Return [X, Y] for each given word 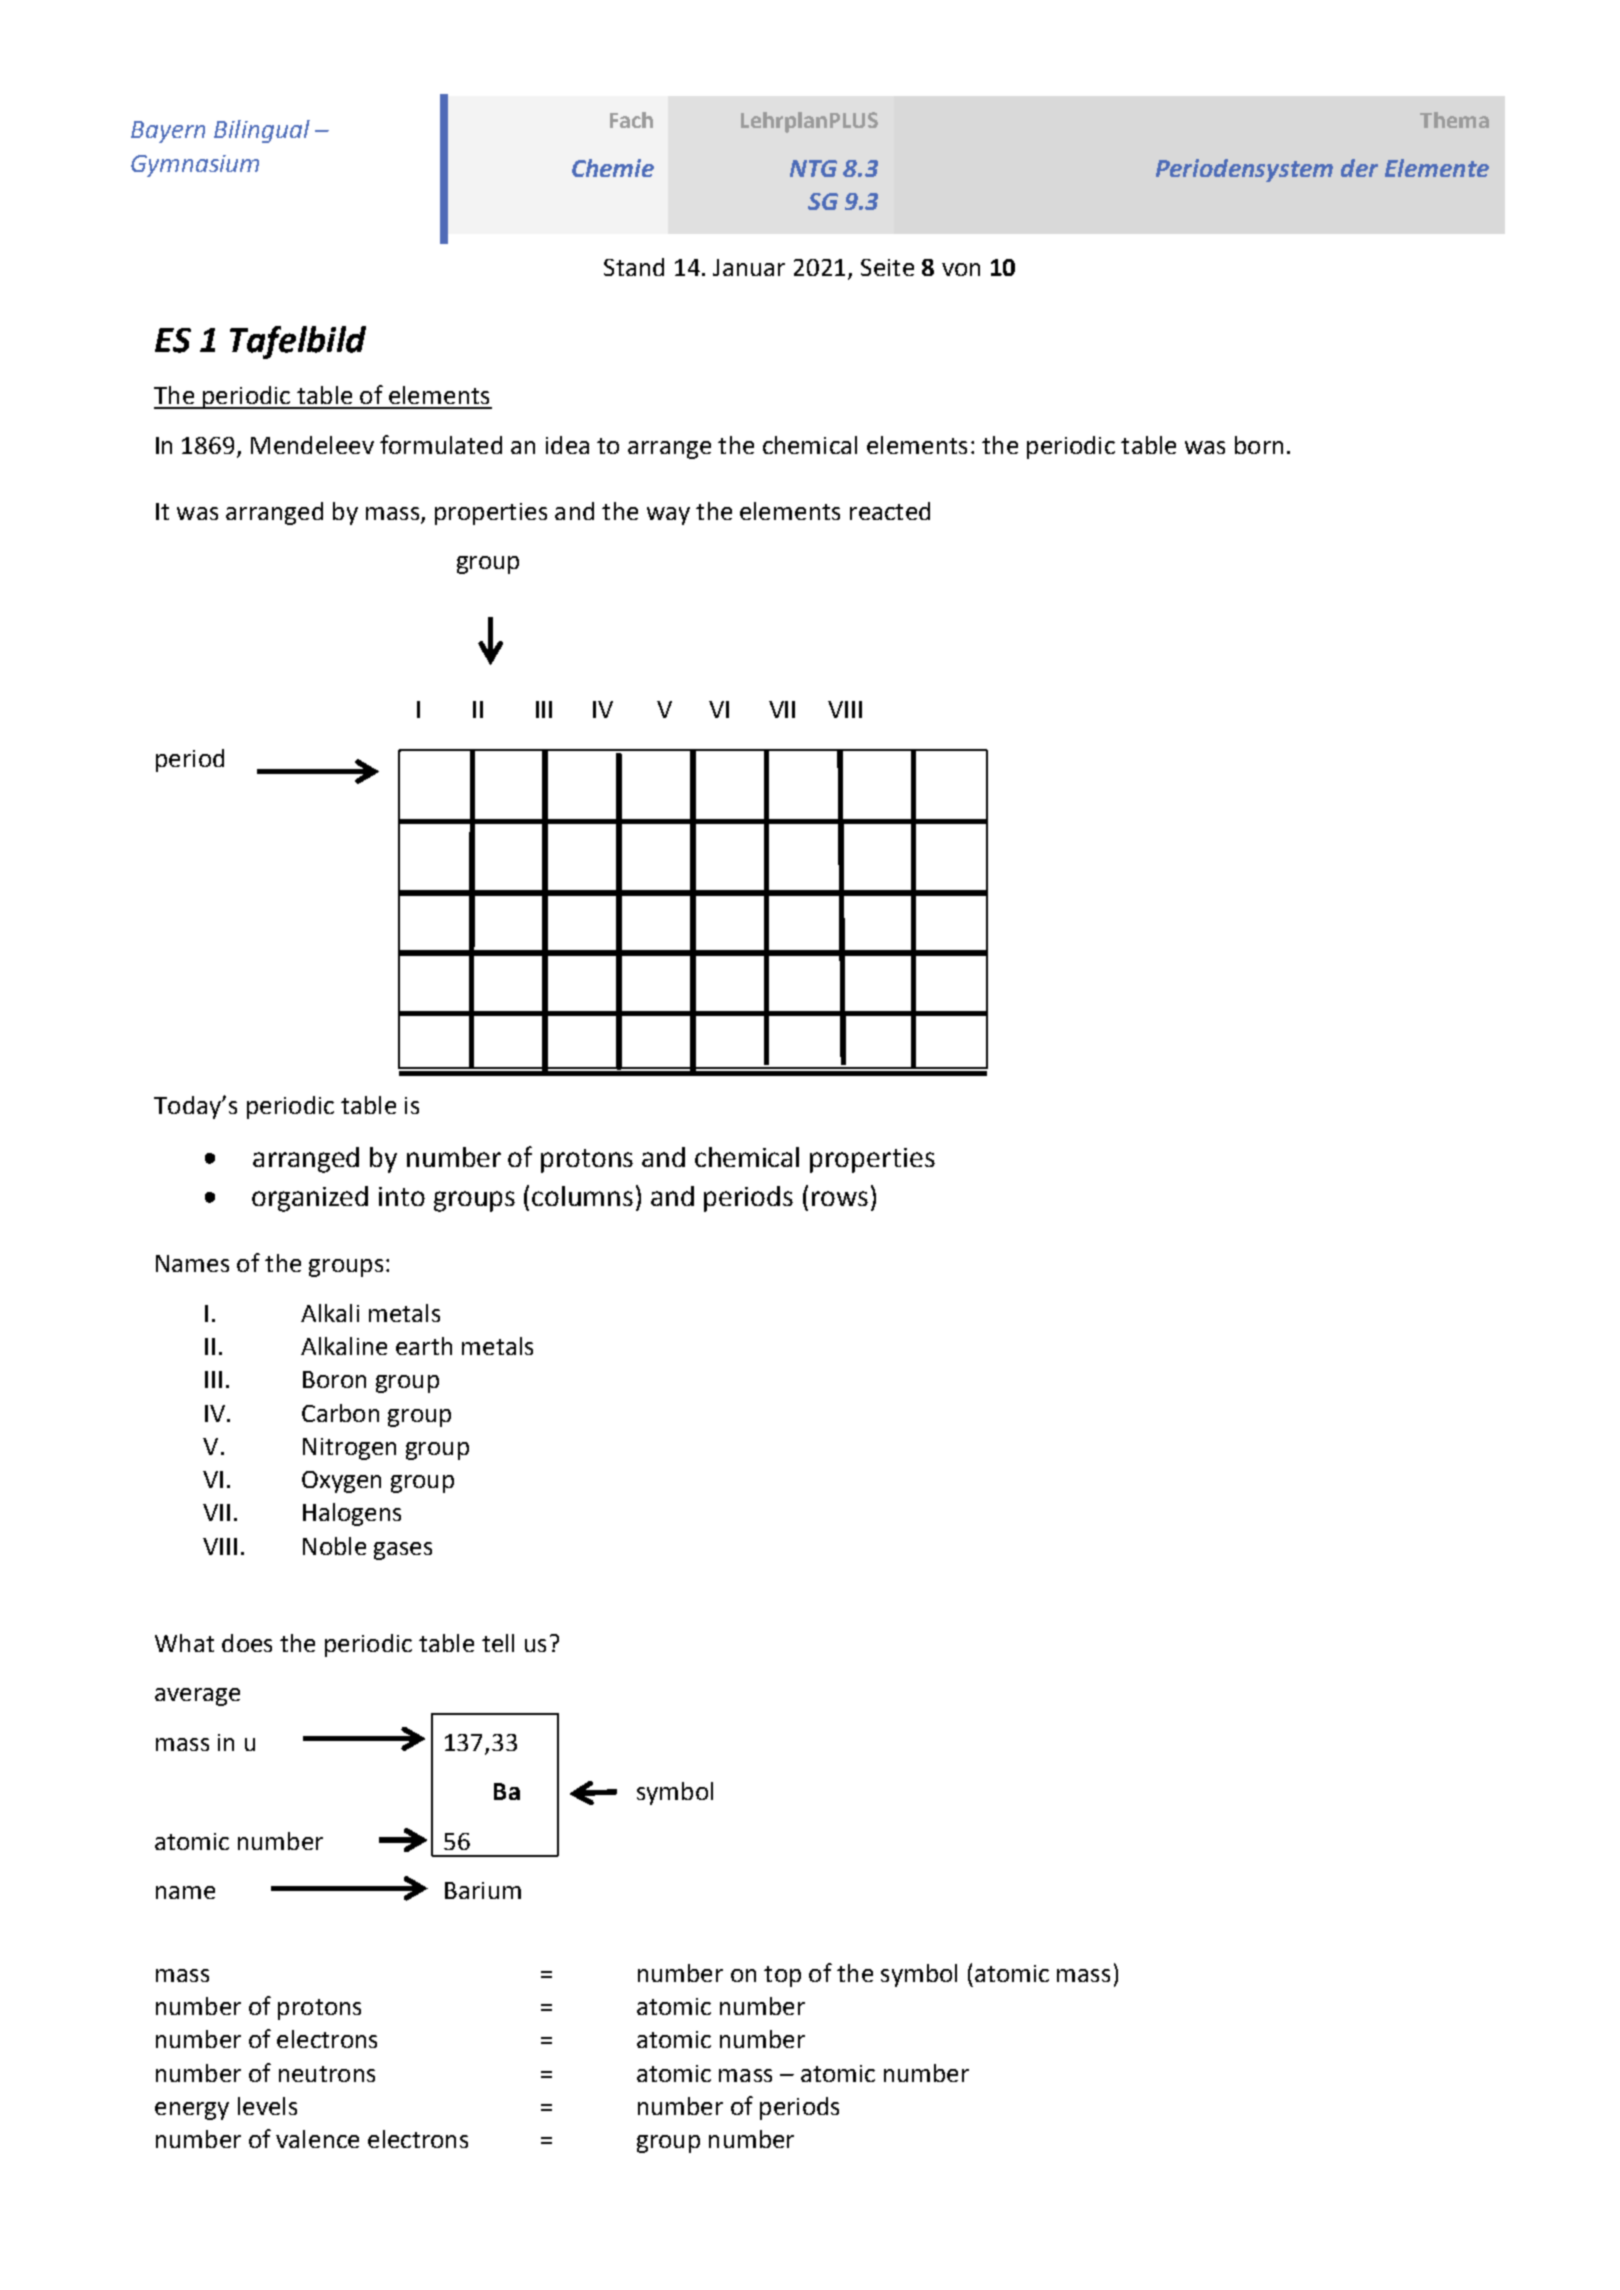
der [1359, 168]
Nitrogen [349, 1449]
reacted [890, 511]
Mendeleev [312, 445]
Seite [887, 267]
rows [840, 1198]
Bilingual [262, 131]
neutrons [327, 2074]
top [782, 1976]
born [1259, 445]
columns [582, 1196]
